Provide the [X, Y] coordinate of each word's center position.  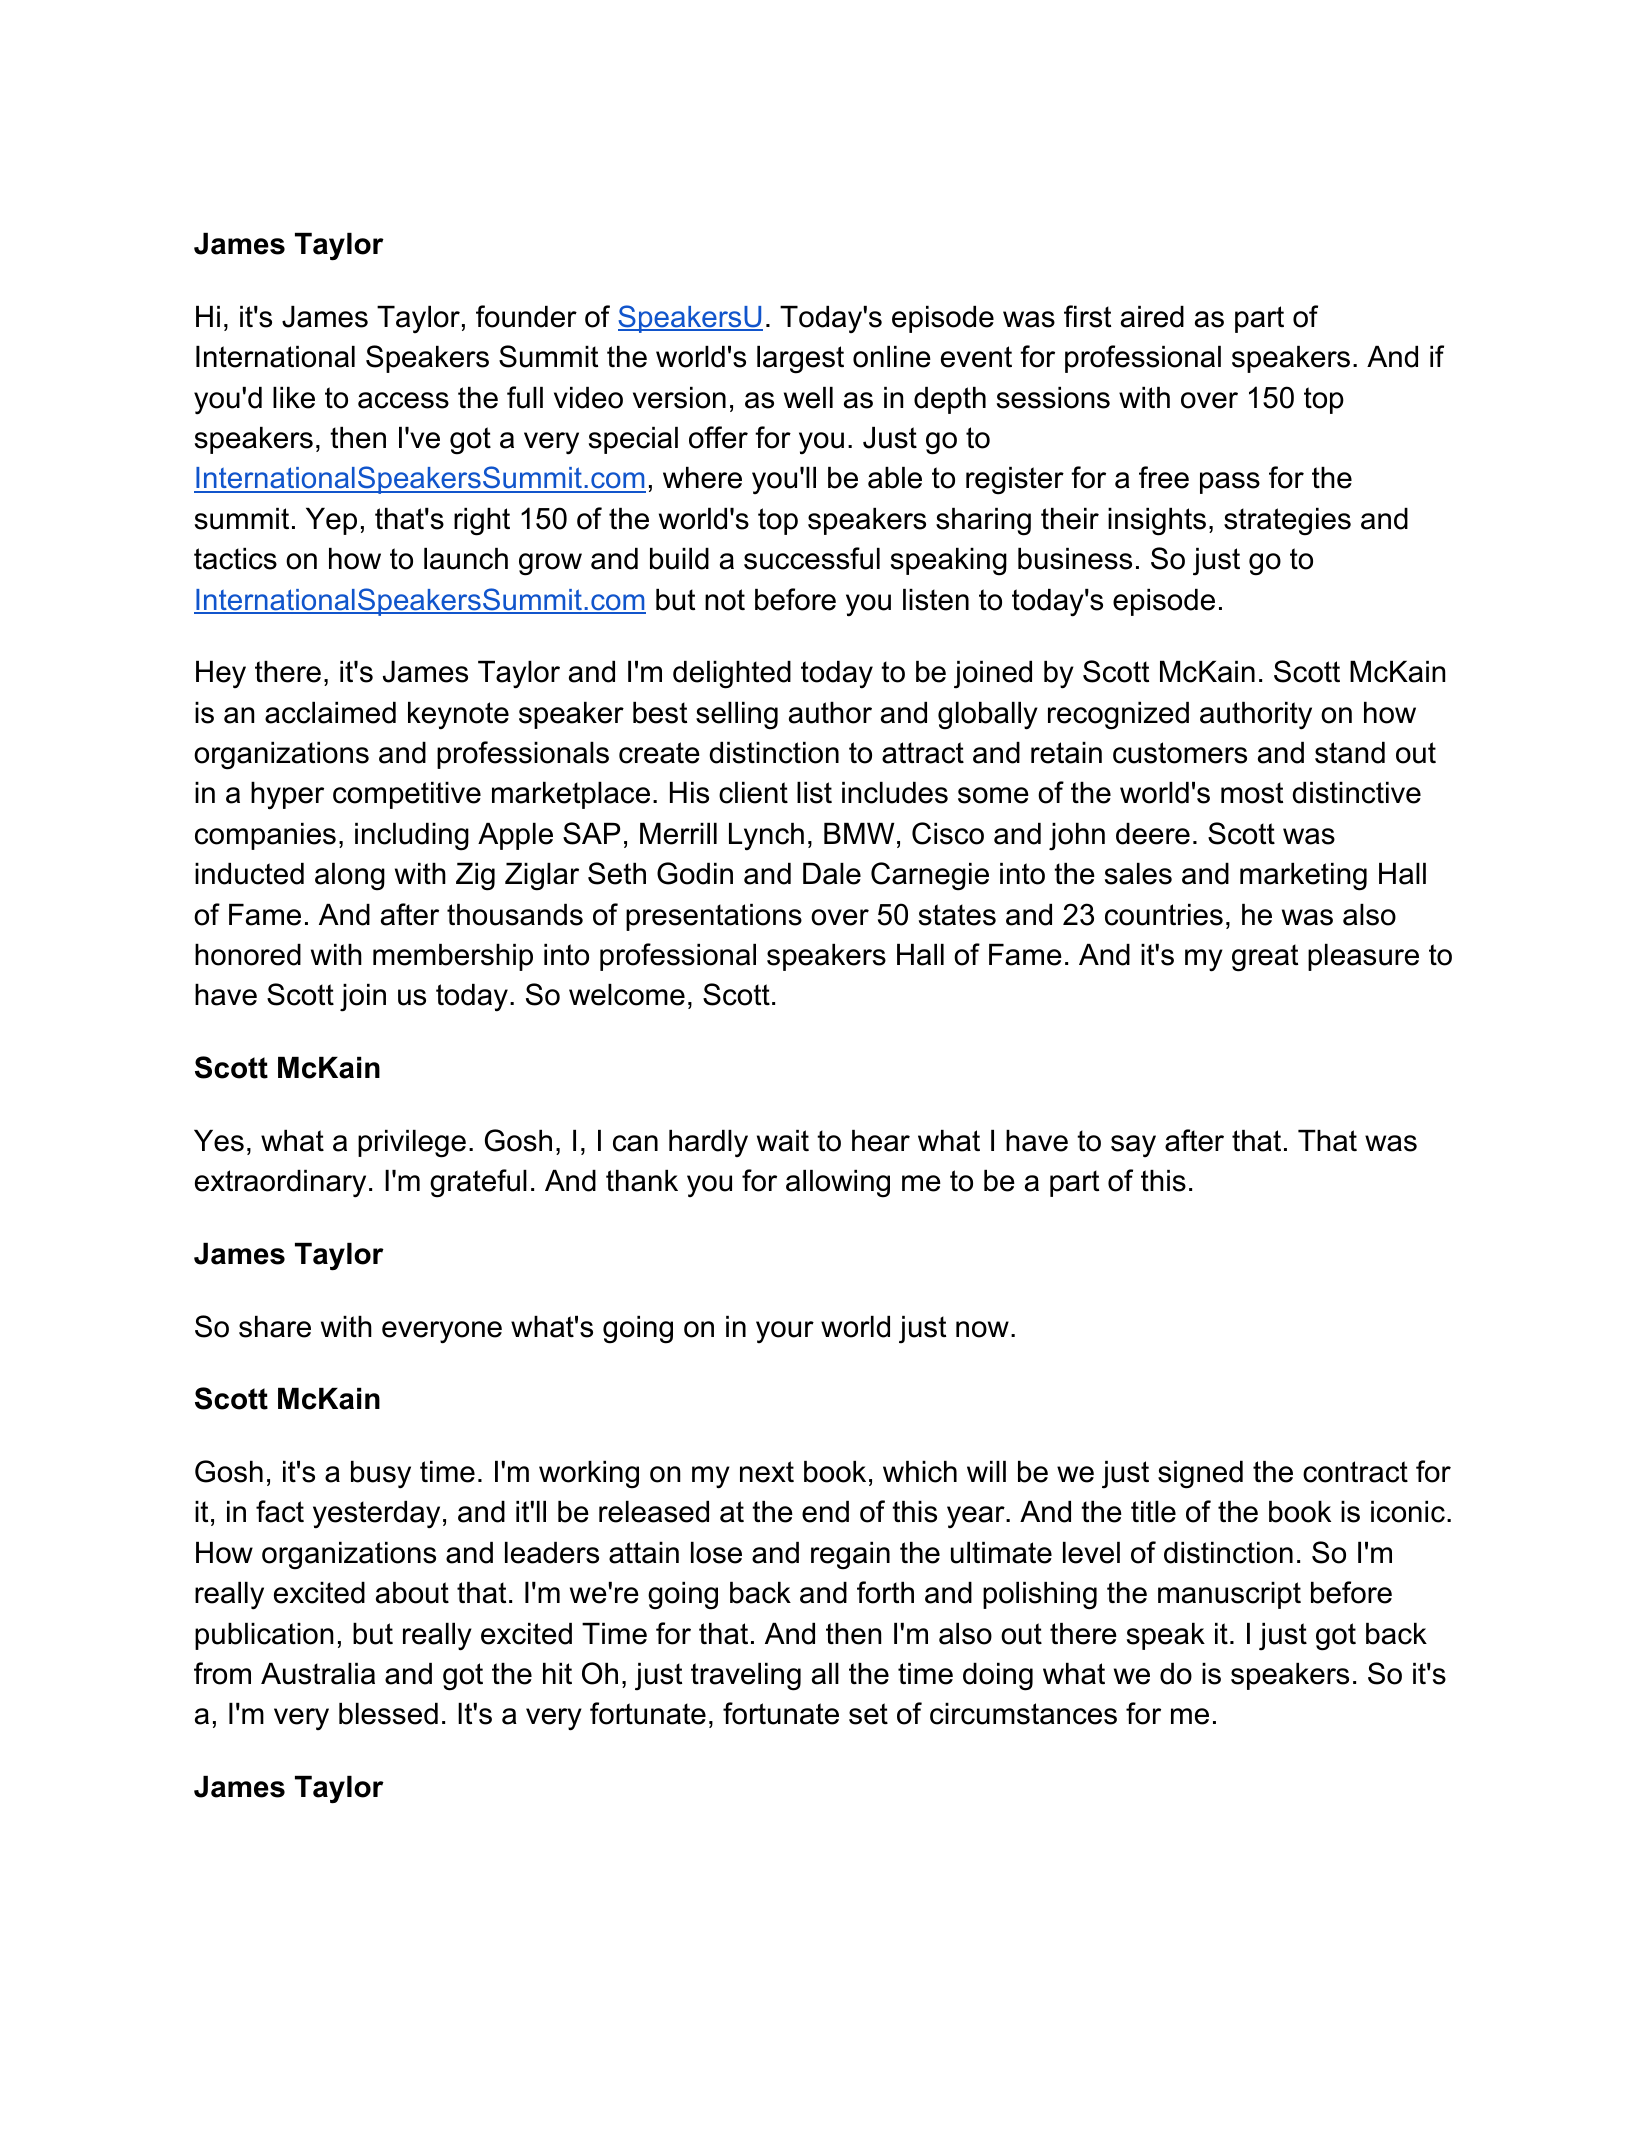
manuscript [1229, 1595]
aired [1152, 317]
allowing [838, 1184]
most [1252, 793]
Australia [318, 1674]
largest [800, 360]
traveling [746, 1677]
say [1133, 1146]
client [753, 793]
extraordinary [280, 1184]
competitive [407, 795]
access [403, 400]
